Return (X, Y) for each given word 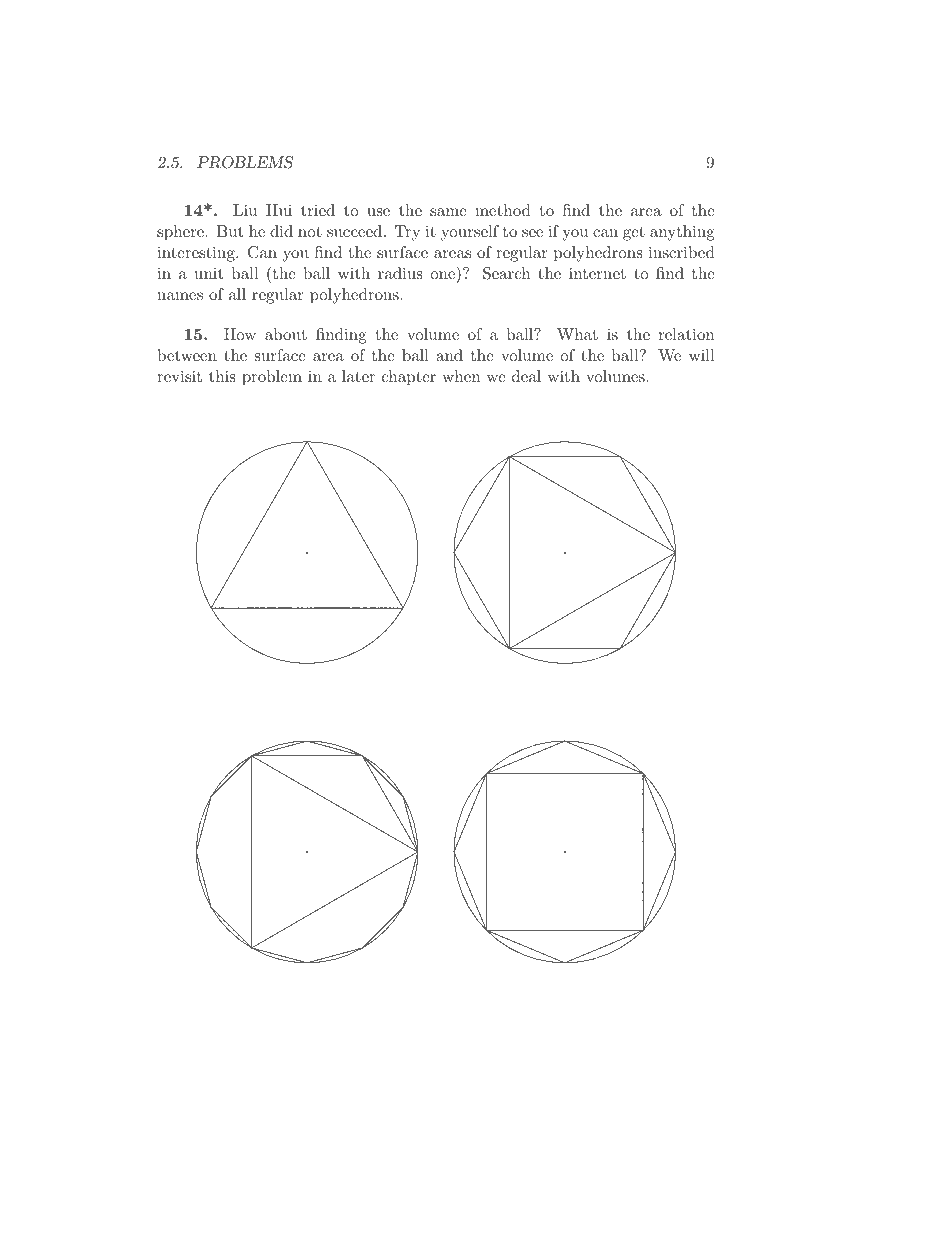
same (448, 212)
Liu (245, 210)
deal (526, 376)
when (461, 376)
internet (597, 273)
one (444, 276)
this (222, 376)
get (634, 233)
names (180, 296)
